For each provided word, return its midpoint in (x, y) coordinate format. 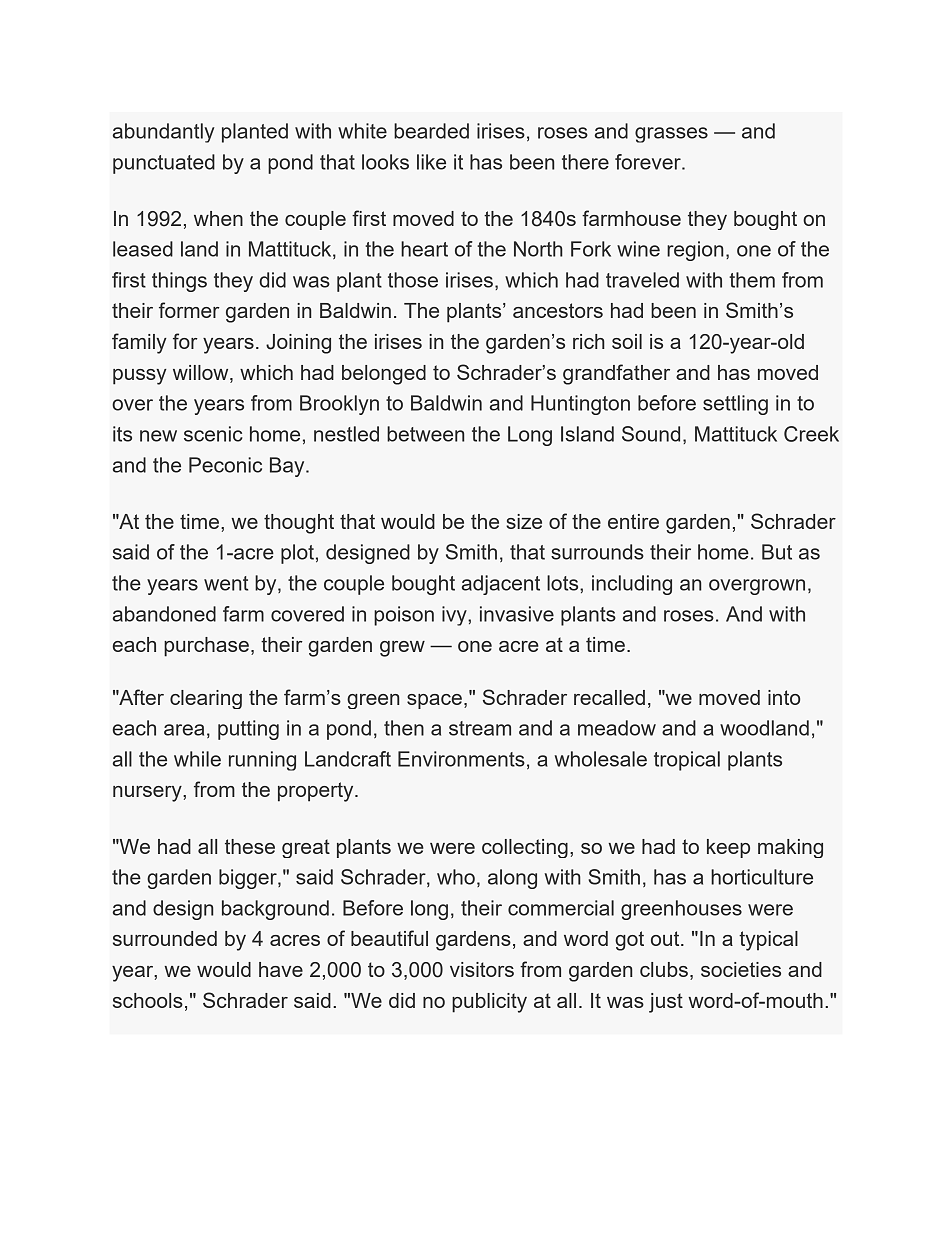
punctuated (164, 164)
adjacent (501, 585)
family (139, 343)
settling (735, 405)
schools (148, 1000)
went (226, 583)
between (426, 434)
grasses (671, 135)
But (777, 552)
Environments (461, 759)
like (431, 162)
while (197, 759)
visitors (482, 969)
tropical (687, 761)
